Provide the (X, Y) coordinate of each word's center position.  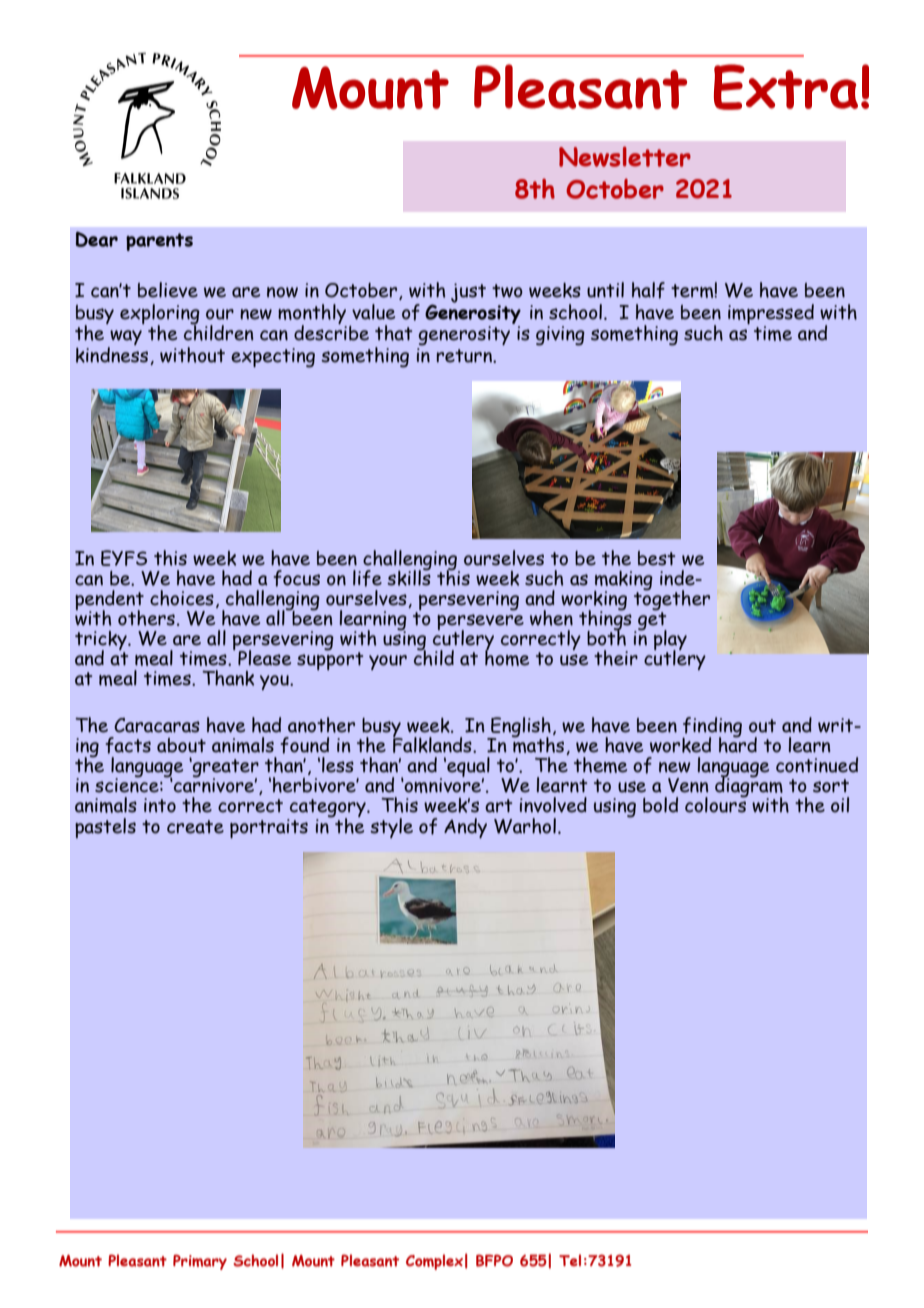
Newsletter (625, 156)
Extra (786, 87)
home (507, 657)
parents (159, 242)
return (465, 356)
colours (716, 804)
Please (264, 658)
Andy (465, 828)
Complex (434, 1262)
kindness (113, 354)
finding (712, 728)
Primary (200, 1262)
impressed (771, 314)
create (195, 827)
